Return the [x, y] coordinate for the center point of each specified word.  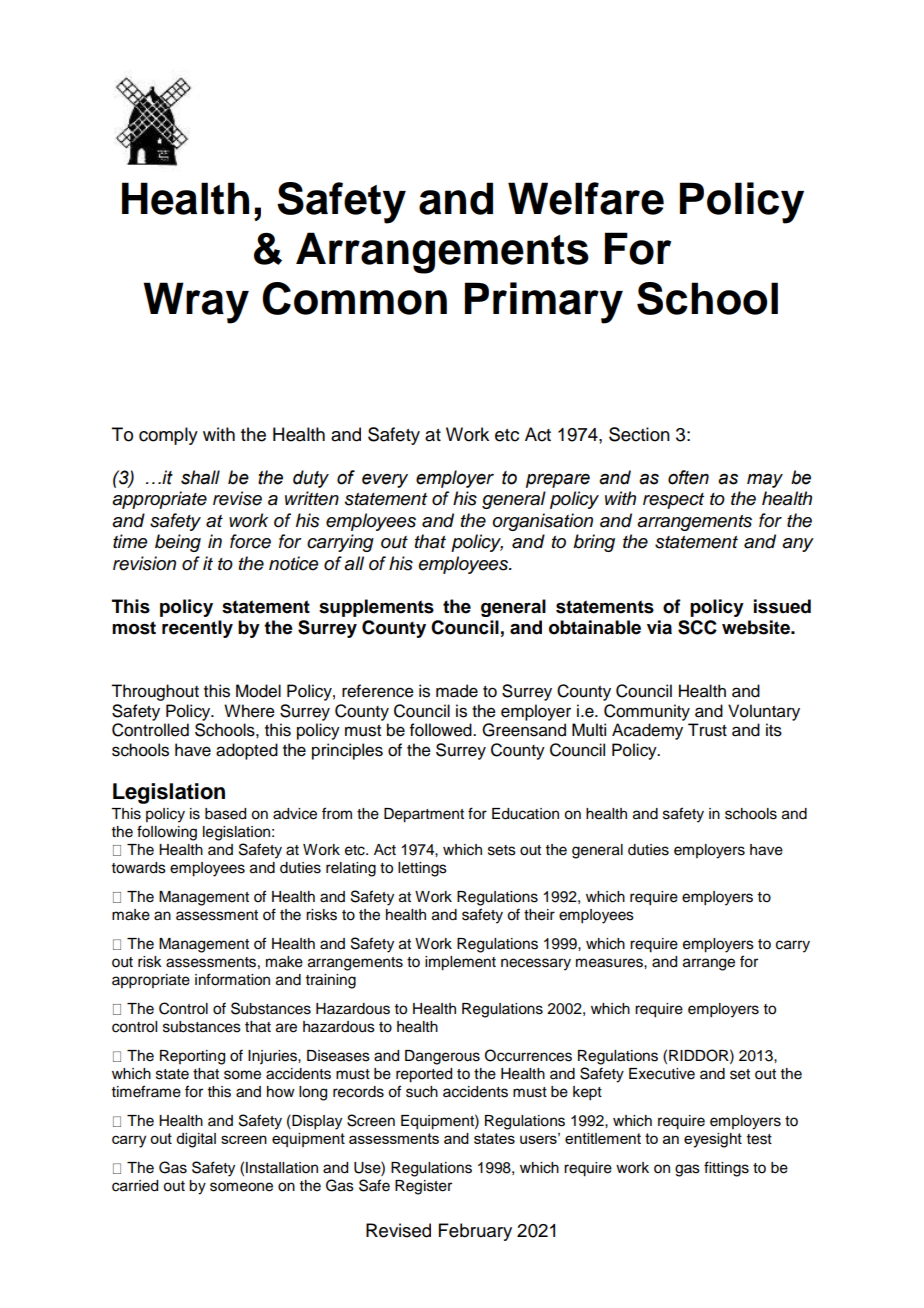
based [225, 814]
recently [197, 629]
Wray [196, 303]
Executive [662, 1074]
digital [196, 1140]
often [688, 477]
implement [460, 963]
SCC [697, 627]
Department [424, 815]
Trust [707, 730]
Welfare [586, 198]
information [232, 979]
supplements [376, 608]
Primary [544, 303]
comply [168, 436]
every [385, 481]
